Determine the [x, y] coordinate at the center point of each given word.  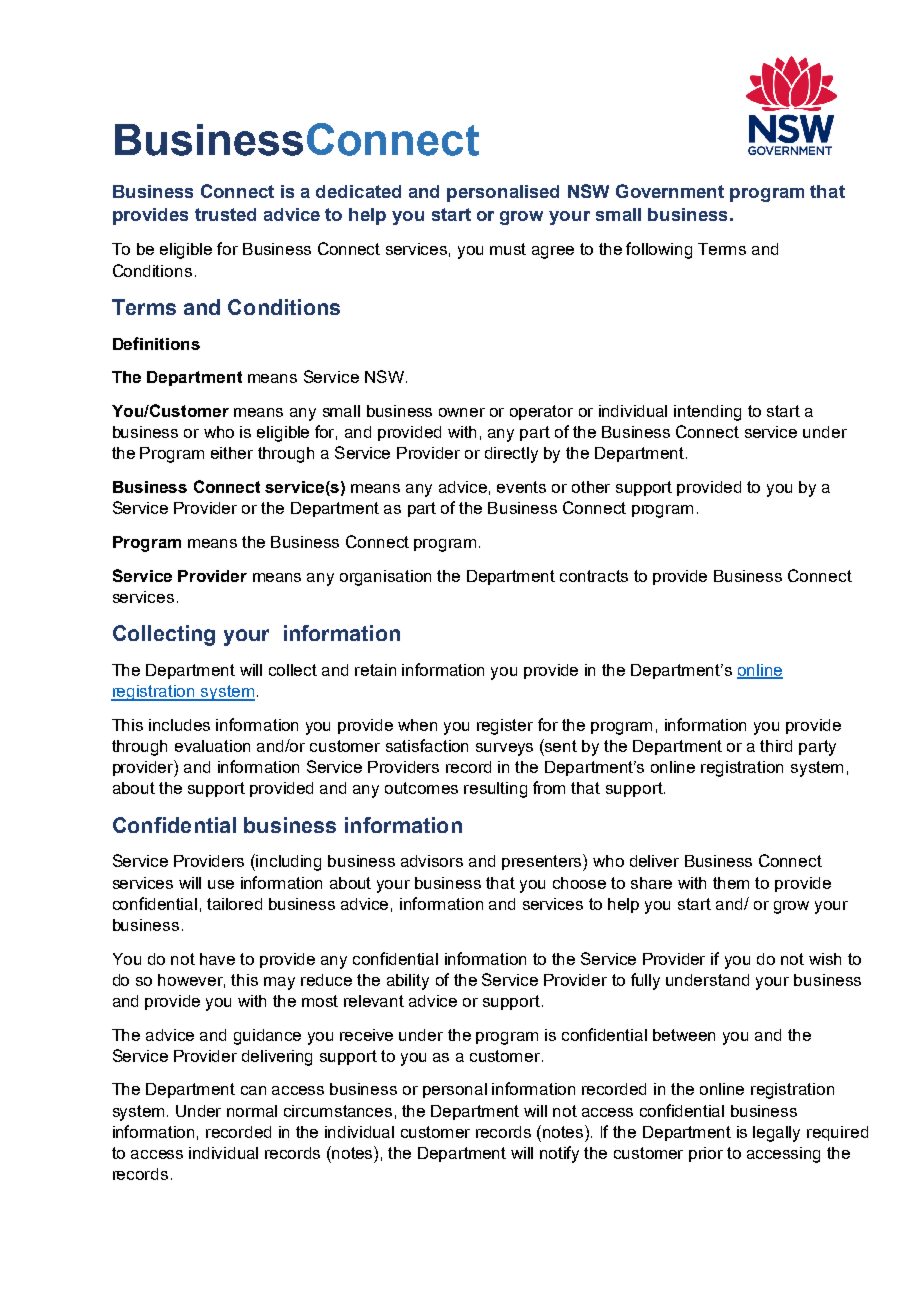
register [505, 727]
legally [776, 1134]
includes [179, 725]
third [776, 746]
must [508, 249]
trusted [225, 214]
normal [252, 1111]
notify [559, 1154]
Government [670, 191]
